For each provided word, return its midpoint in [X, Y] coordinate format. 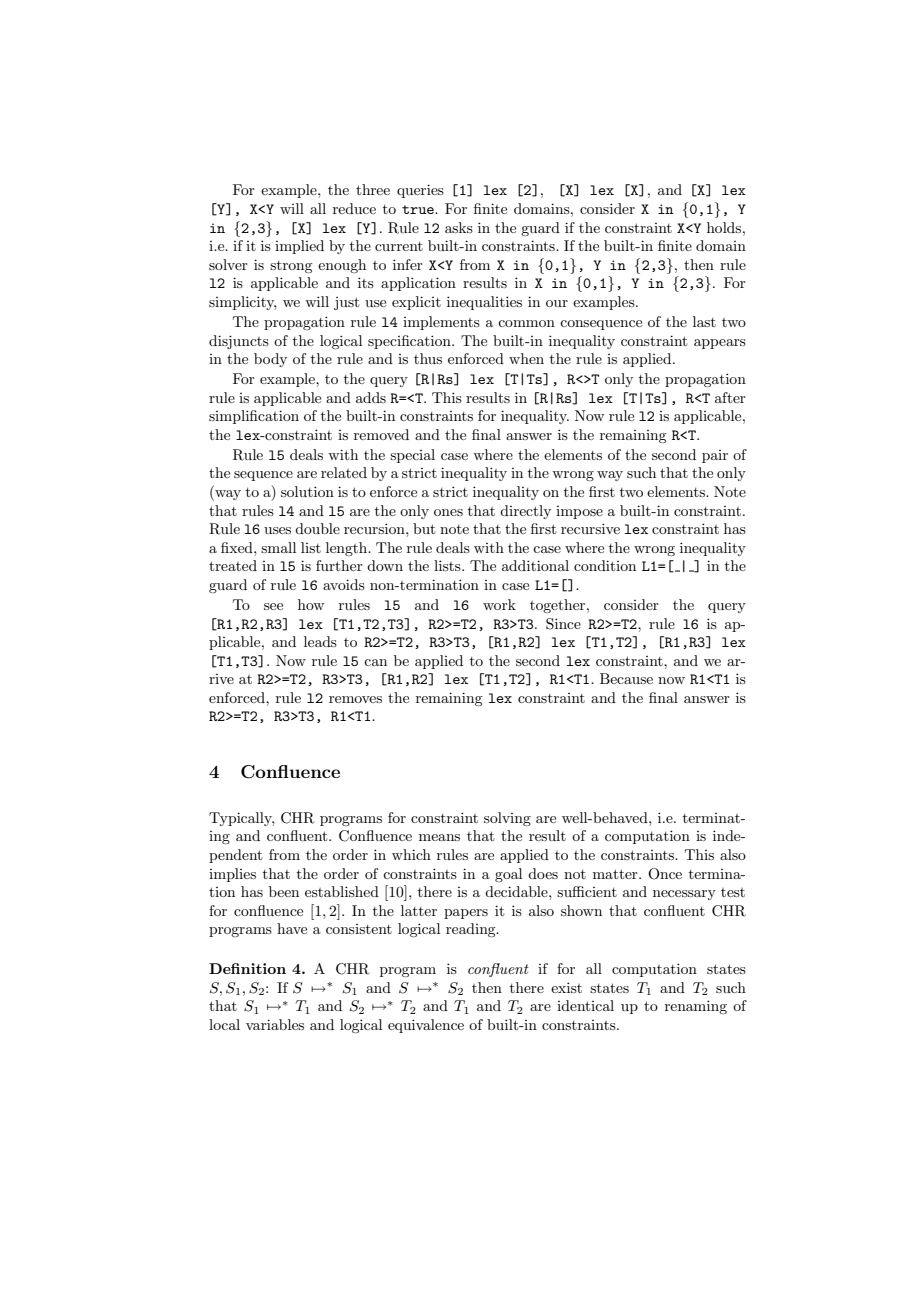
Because [626, 678]
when [526, 358]
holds [725, 227]
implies [232, 875]
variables [275, 1024]
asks [459, 227]
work [499, 604]
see [273, 606]
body [270, 360]
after [730, 397]
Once [665, 874]
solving [507, 819]
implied [299, 247]
